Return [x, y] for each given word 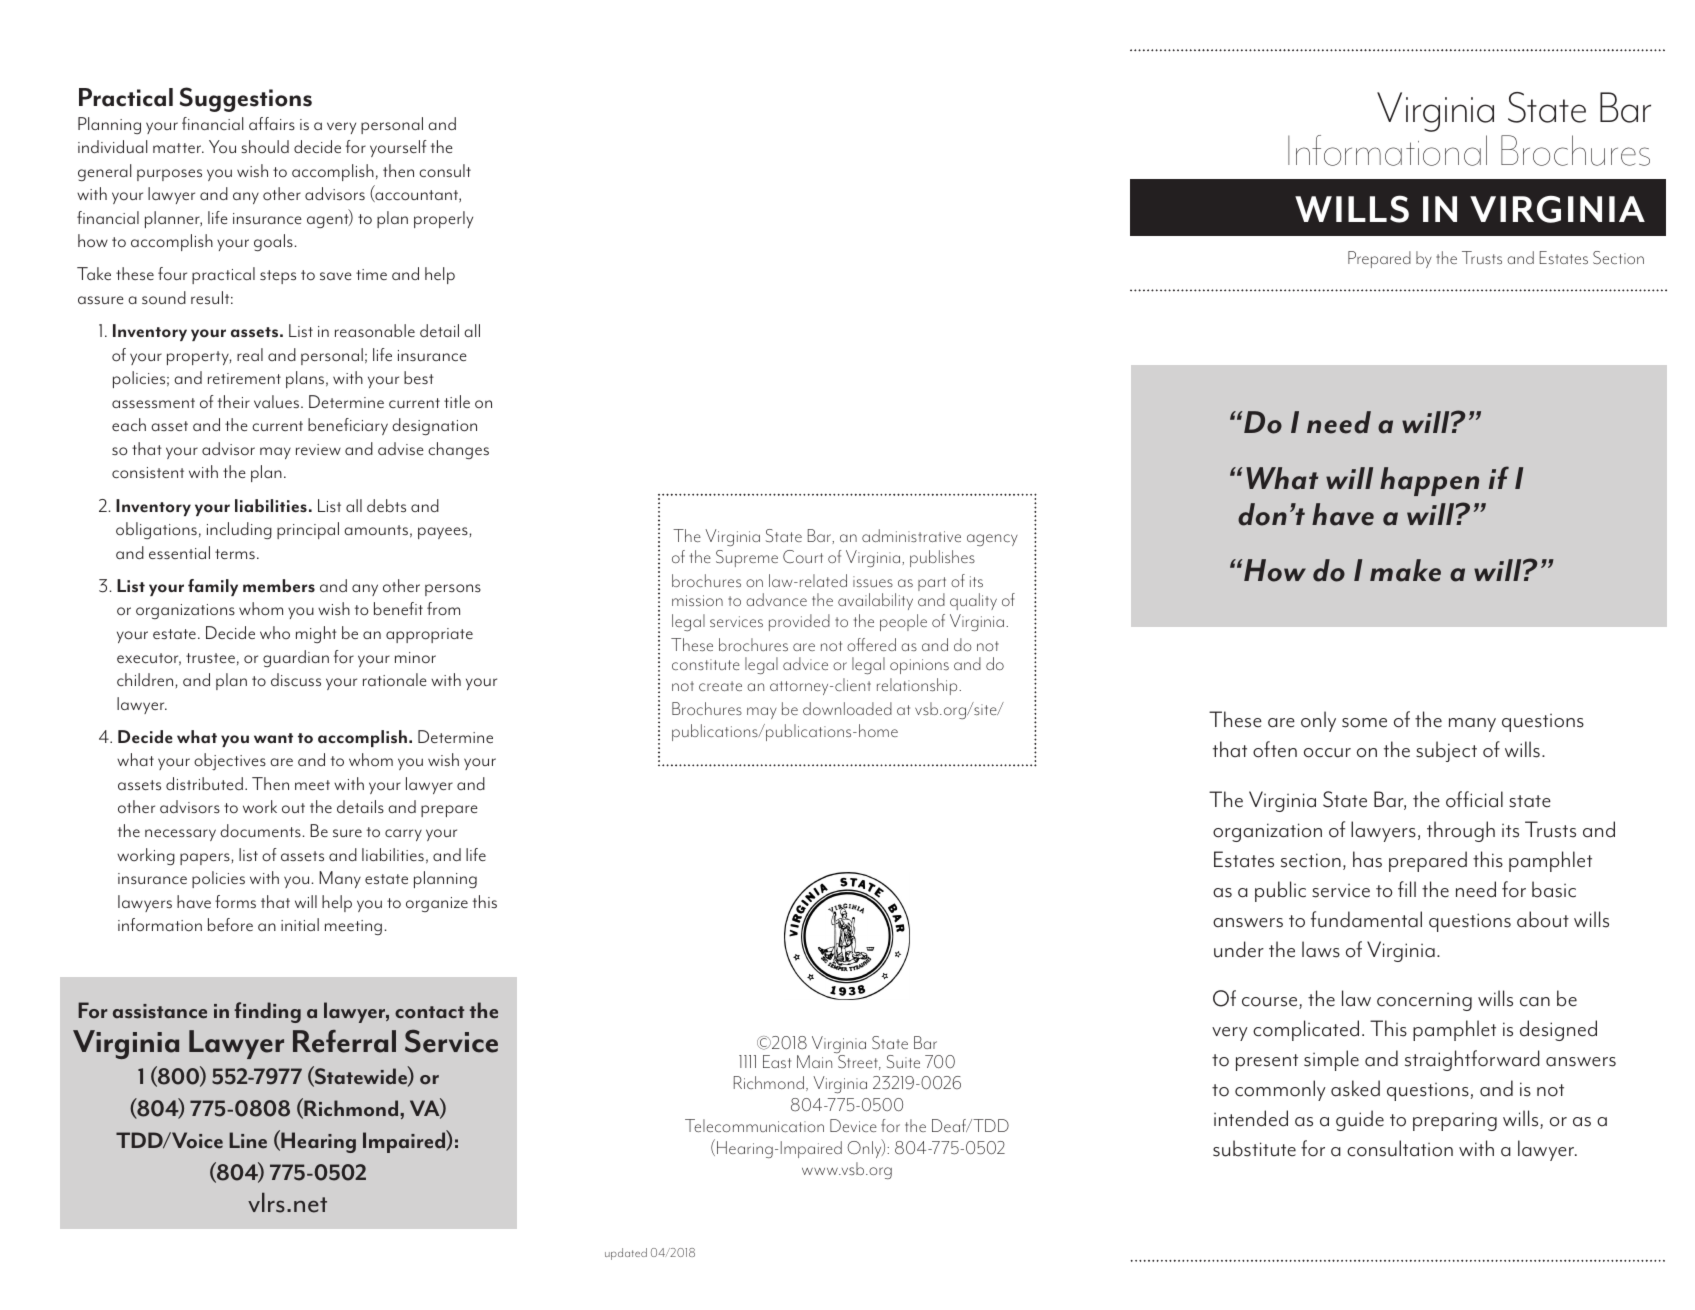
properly [443, 219]
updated [626, 1254]
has [1367, 859]
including [239, 530]
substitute [1254, 1148]
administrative [911, 535]
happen [1429, 481]
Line [248, 1140]
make [1405, 570]
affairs [272, 123]
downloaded [847, 708]
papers [205, 859]
